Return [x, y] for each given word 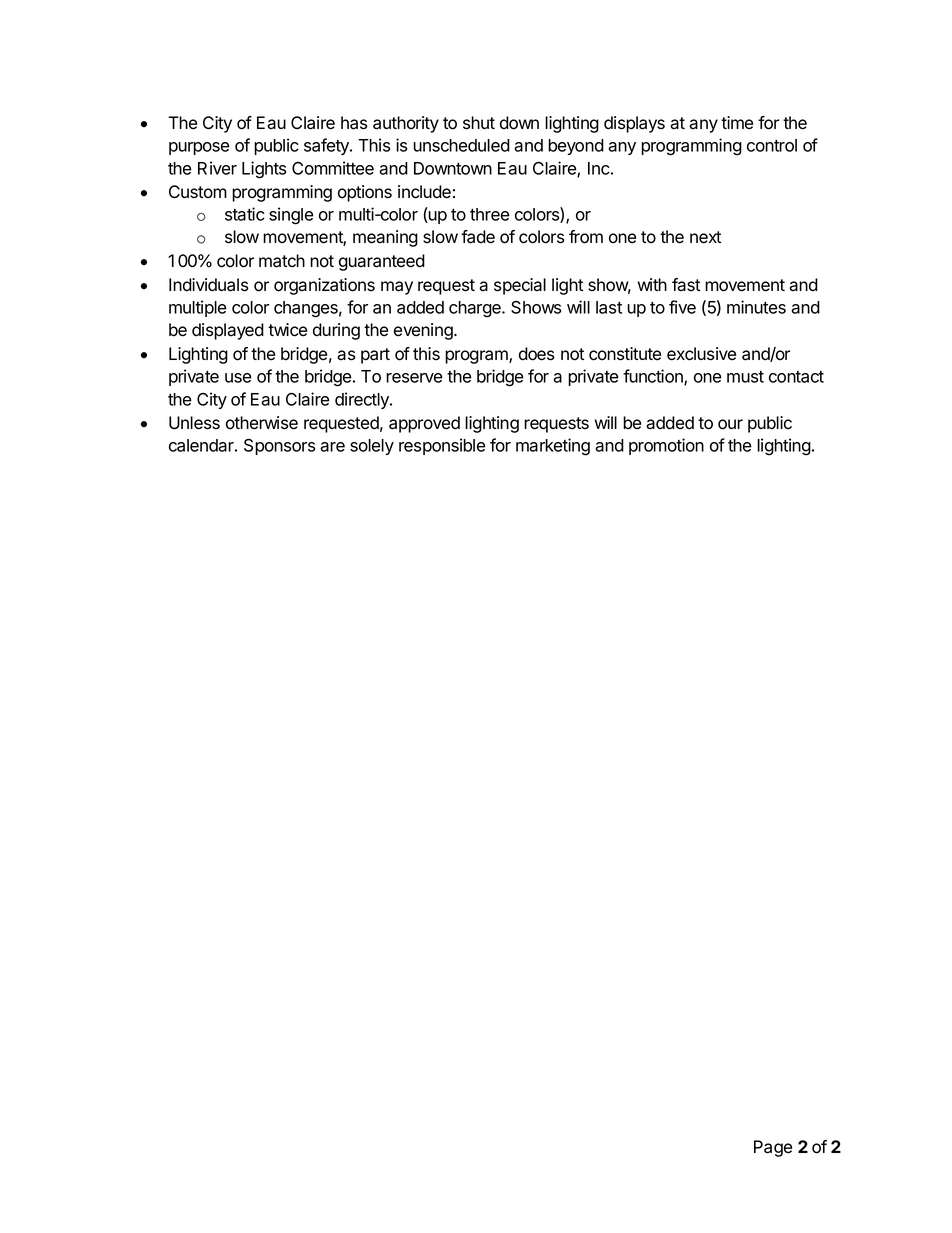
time [737, 123]
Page [773, 1148]
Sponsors [279, 446]
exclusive [701, 354]
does [537, 354]
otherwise [262, 423]
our [730, 424]
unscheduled [461, 145]
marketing [553, 447]
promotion [666, 446]
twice [287, 330]
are [332, 447]
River [217, 168]
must [745, 377]
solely [372, 447]
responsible [442, 446]
